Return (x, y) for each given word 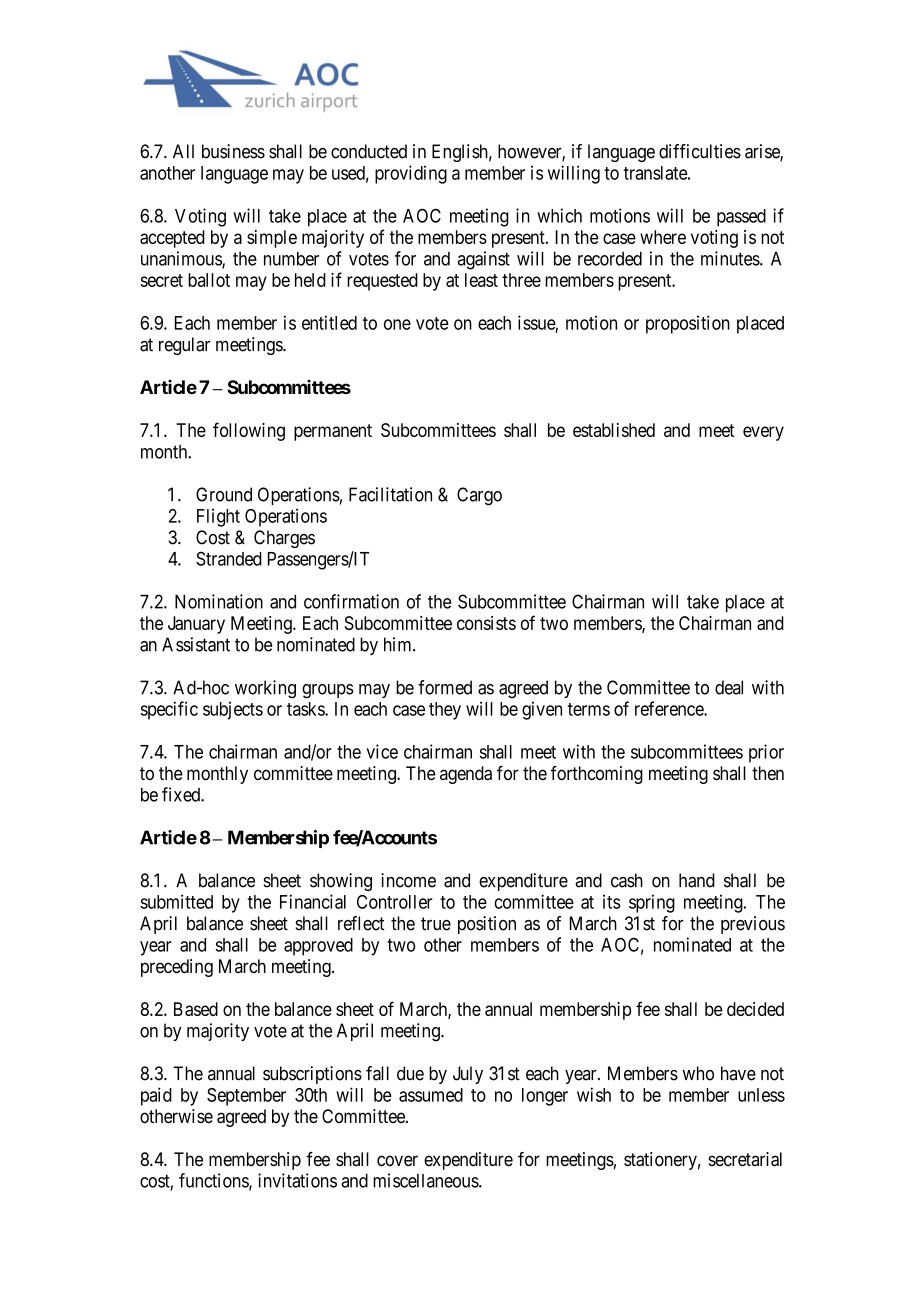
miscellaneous (426, 1180)
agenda (466, 775)
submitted (176, 901)
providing (411, 174)
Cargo (479, 496)
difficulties (700, 151)
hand (697, 880)
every (763, 433)
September (246, 1097)
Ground (224, 494)
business (233, 151)
